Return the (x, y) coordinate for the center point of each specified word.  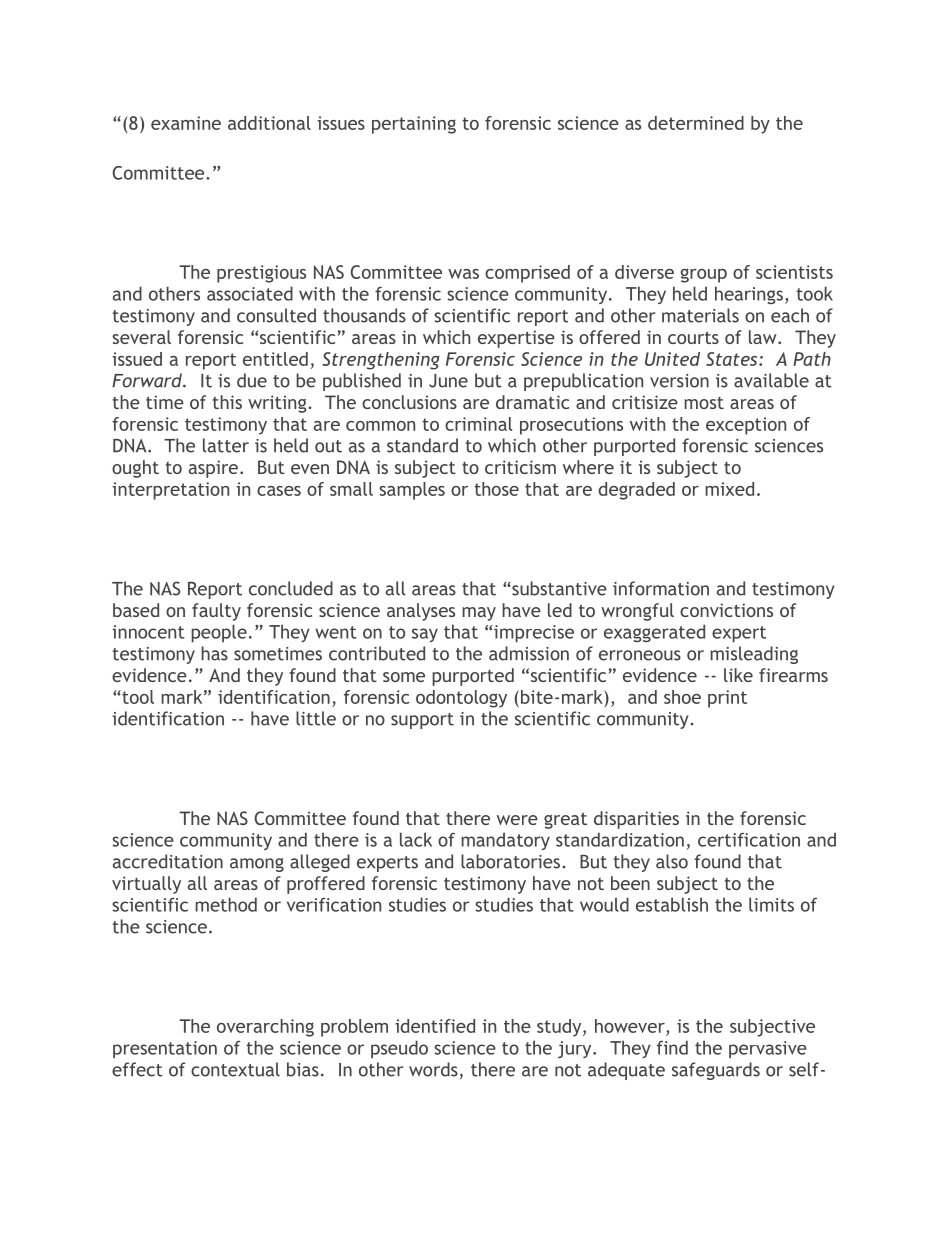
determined (696, 123)
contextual (235, 1069)
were (517, 820)
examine (186, 123)
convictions (726, 610)
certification (749, 839)
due (252, 380)
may (479, 614)
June (448, 381)
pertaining (414, 125)
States (733, 359)
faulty (216, 612)
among (257, 865)
